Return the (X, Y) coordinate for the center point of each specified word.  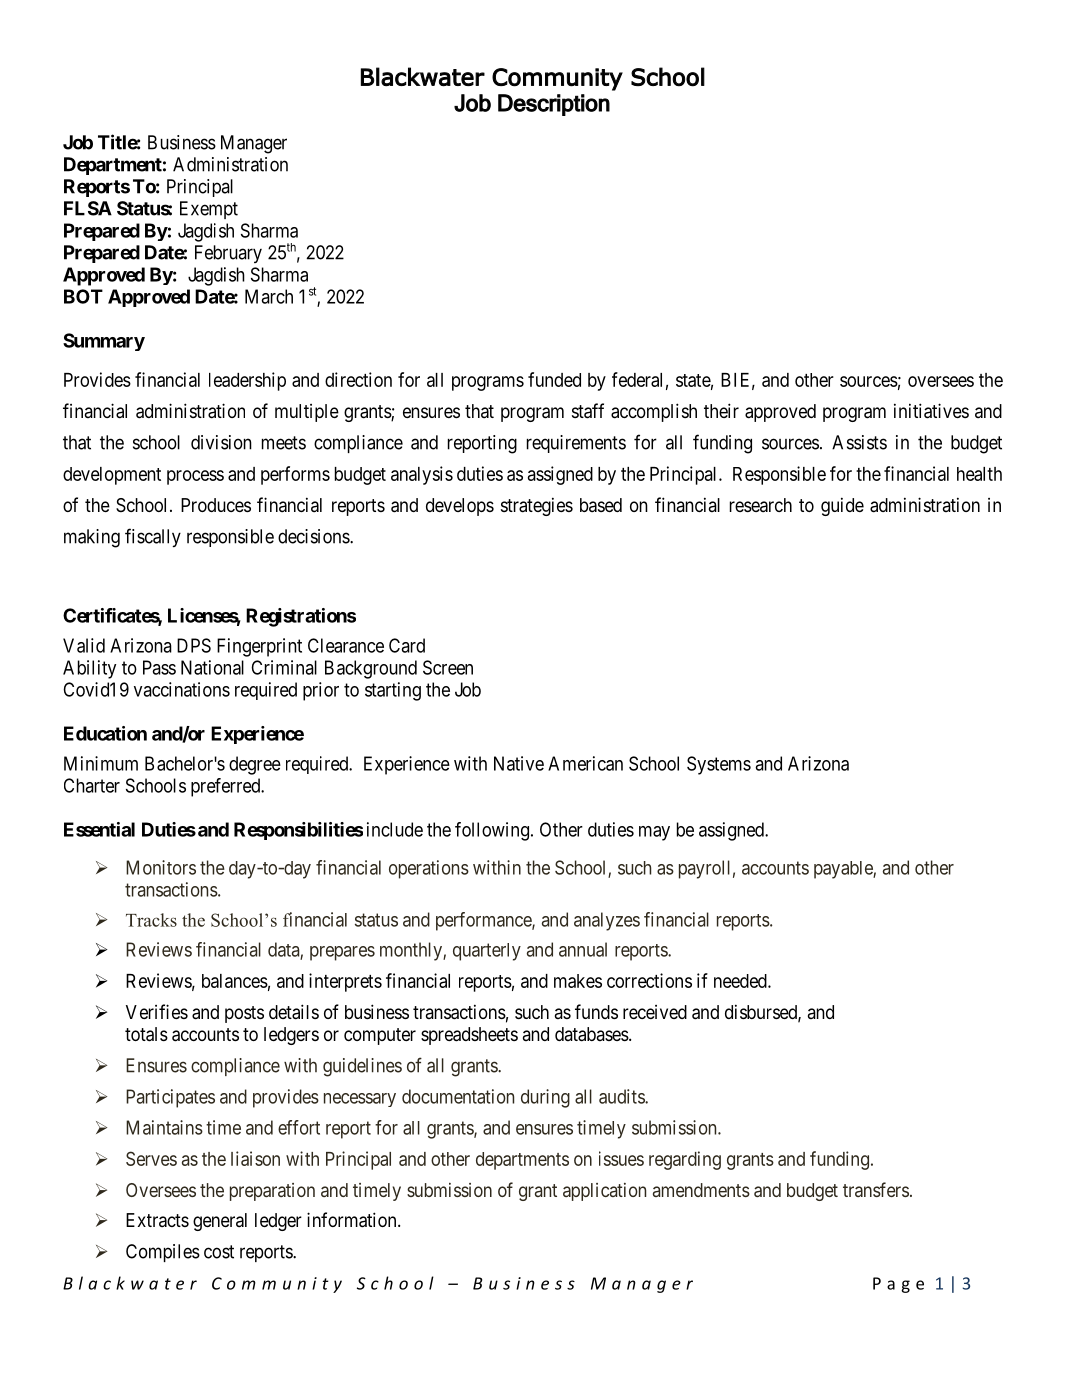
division (221, 442)
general (220, 1222)
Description (554, 105)
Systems (719, 765)
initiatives (931, 411)
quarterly (487, 952)
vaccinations (182, 689)
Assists (859, 442)
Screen (448, 667)
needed (741, 981)
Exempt (209, 210)
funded (554, 379)
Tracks (151, 920)
